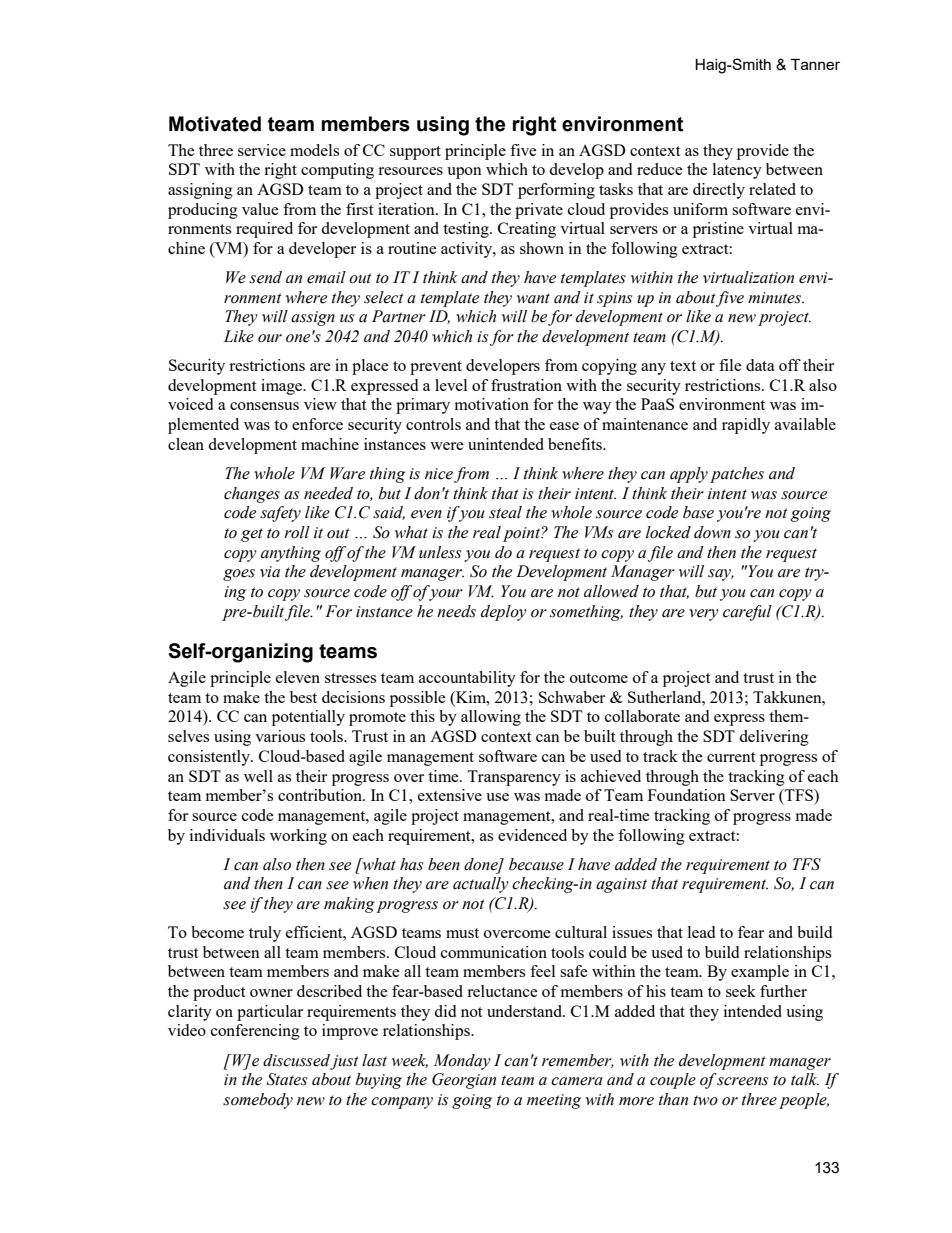  Describe the element at coordinates (705, 1100) in the page. I see `two` at that location.
